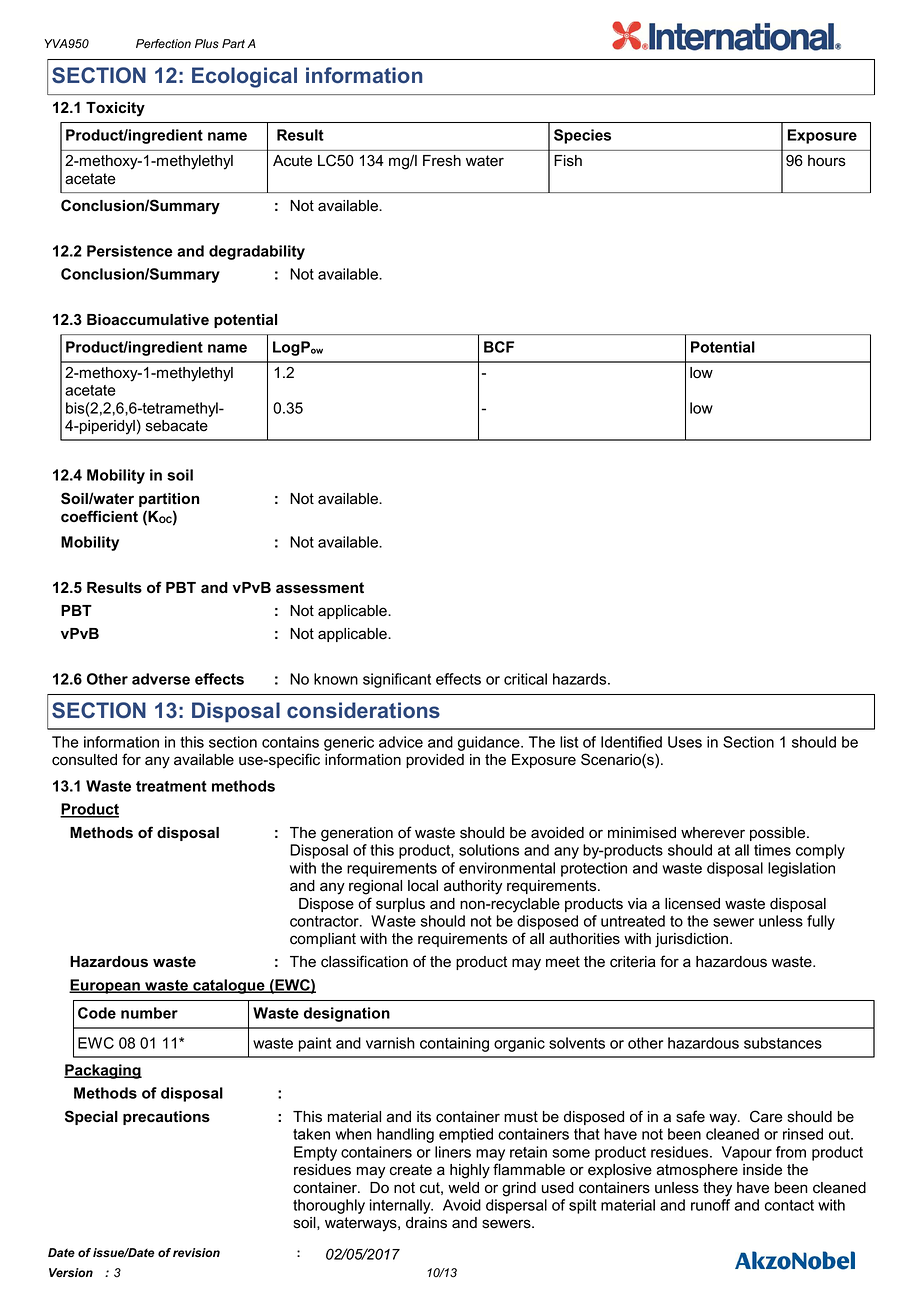 This page has height=1308, width=924. I want to click on Fish, so click(568, 161).
